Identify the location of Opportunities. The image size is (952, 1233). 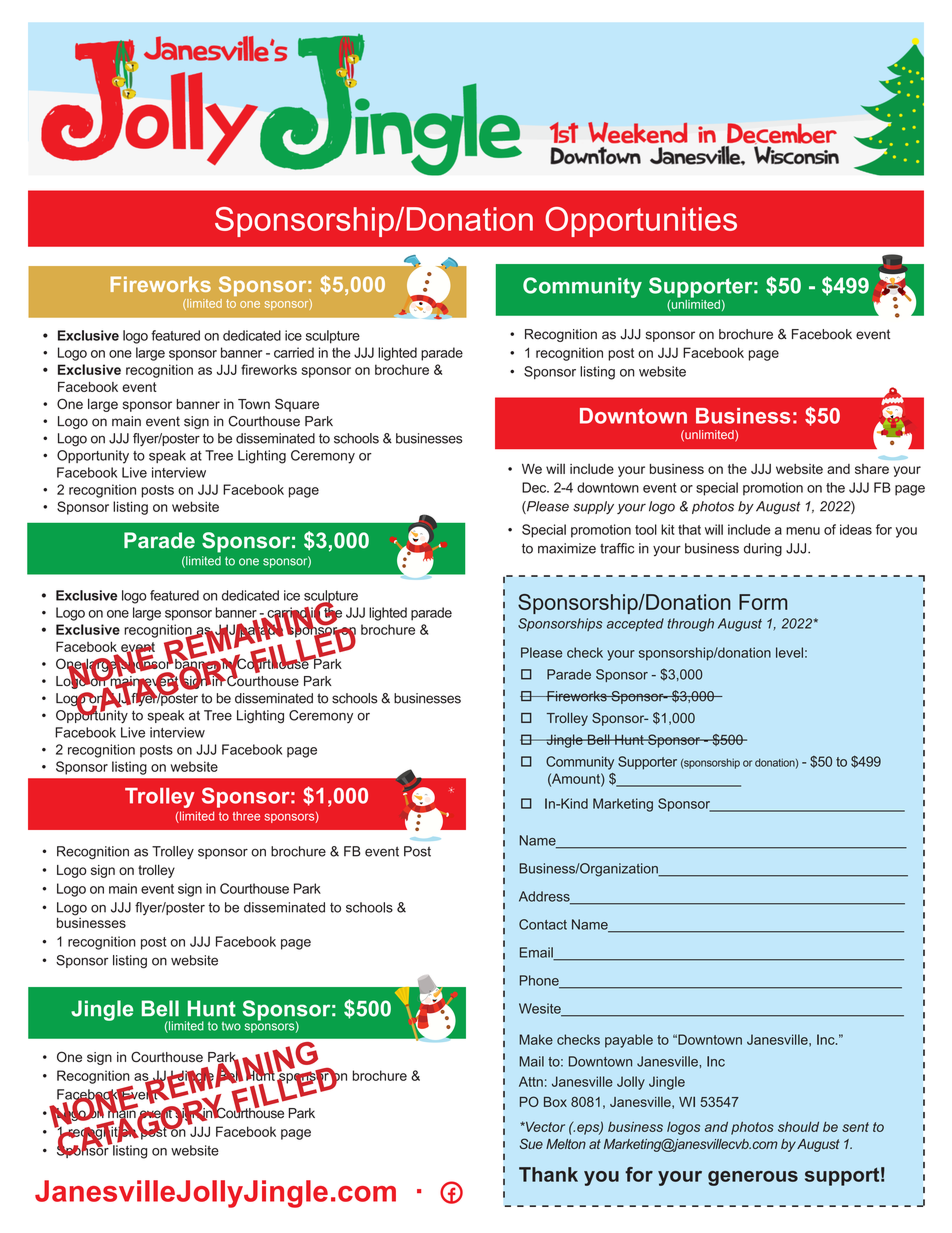
(641, 222).
